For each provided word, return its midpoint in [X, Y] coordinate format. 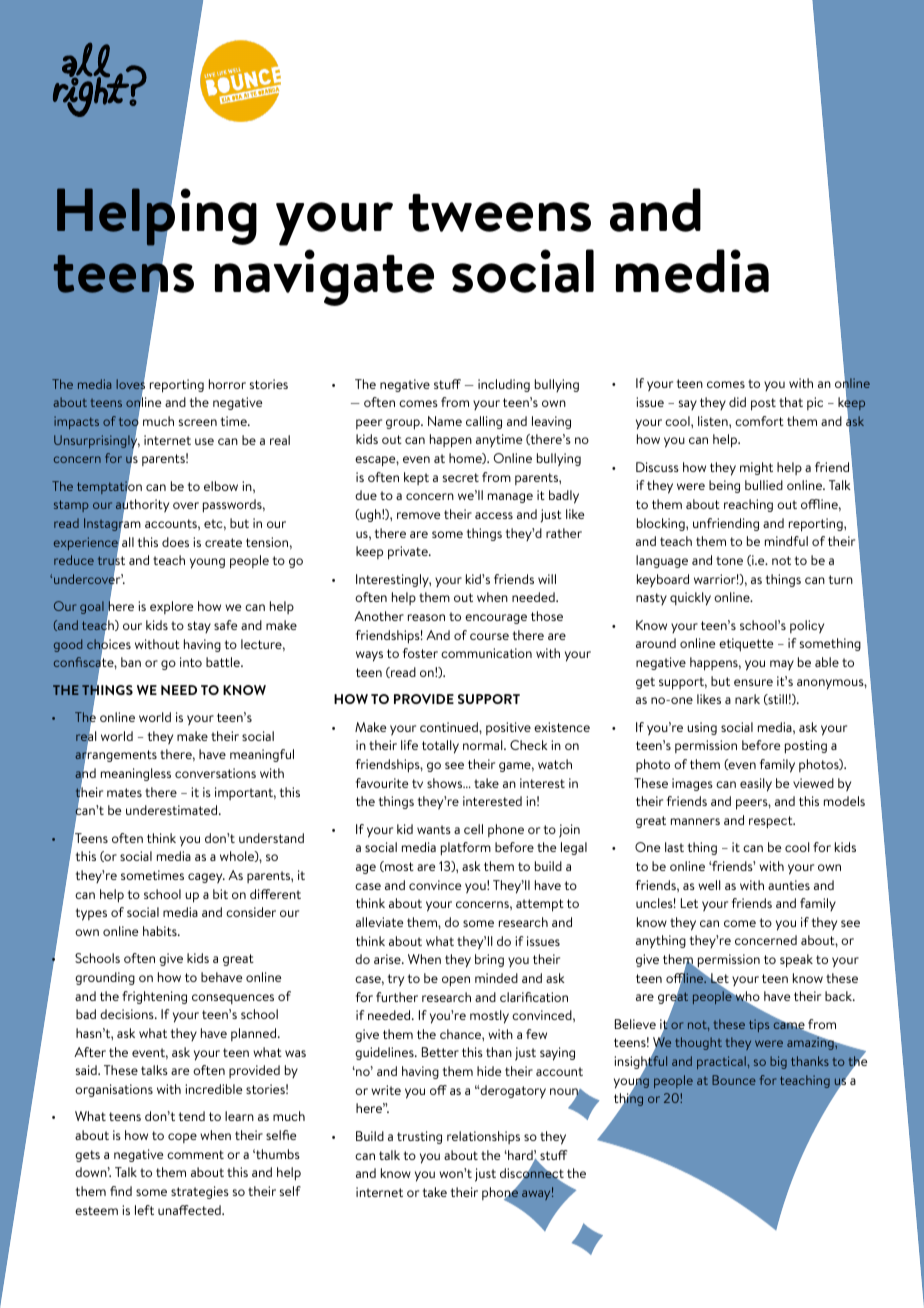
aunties [789, 885]
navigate [324, 277]
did [737, 402]
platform [466, 849]
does [175, 542]
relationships [483, 1137]
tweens [499, 213]
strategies [200, 1192]
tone [729, 560]
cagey [206, 878]
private [409, 553]
